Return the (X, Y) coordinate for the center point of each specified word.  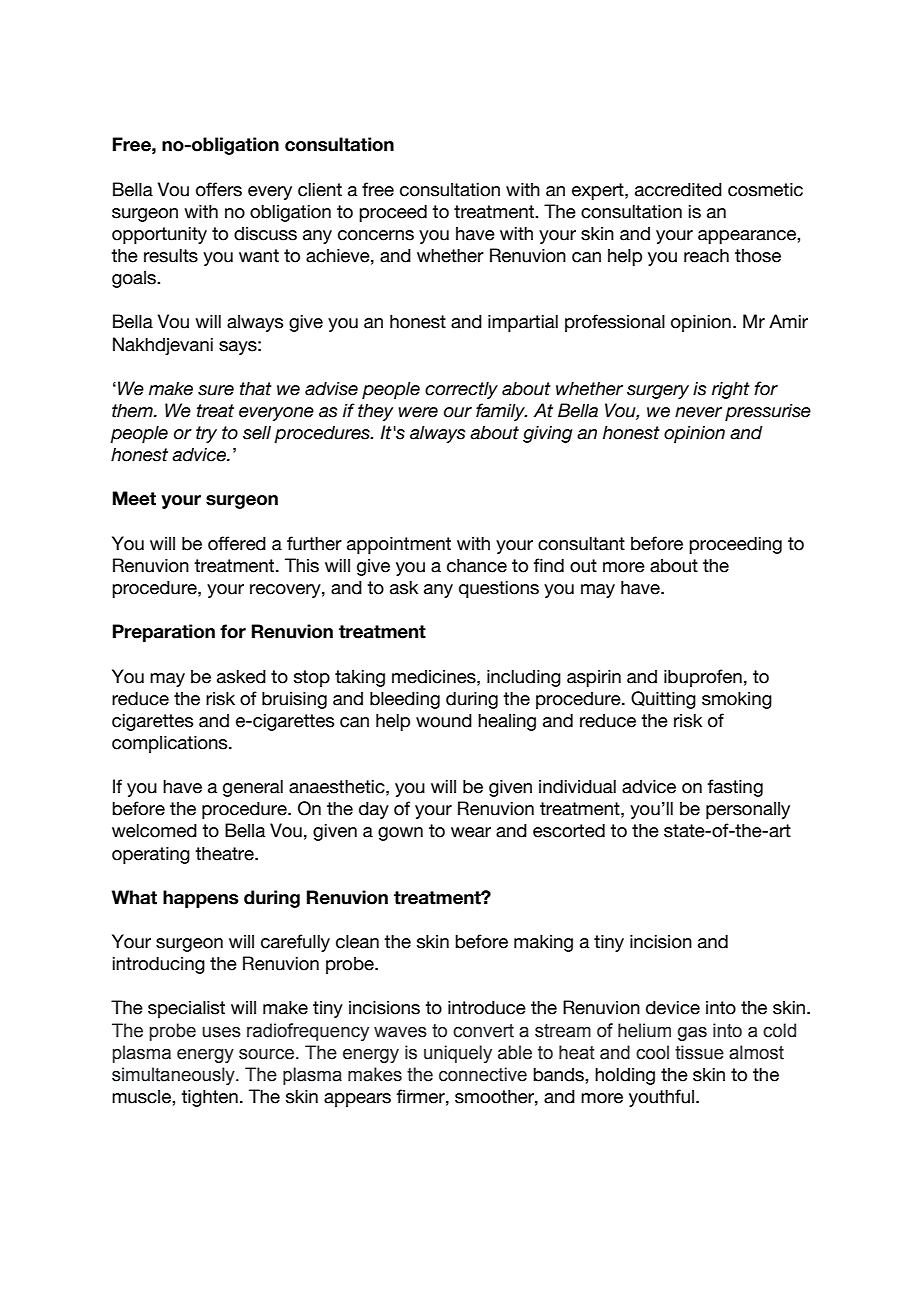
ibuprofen (703, 678)
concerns (376, 235)
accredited (678, 190)
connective (483, 1074)
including (524, 678)
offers (219, 189)
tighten (209, 1098)
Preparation (164, 633)
